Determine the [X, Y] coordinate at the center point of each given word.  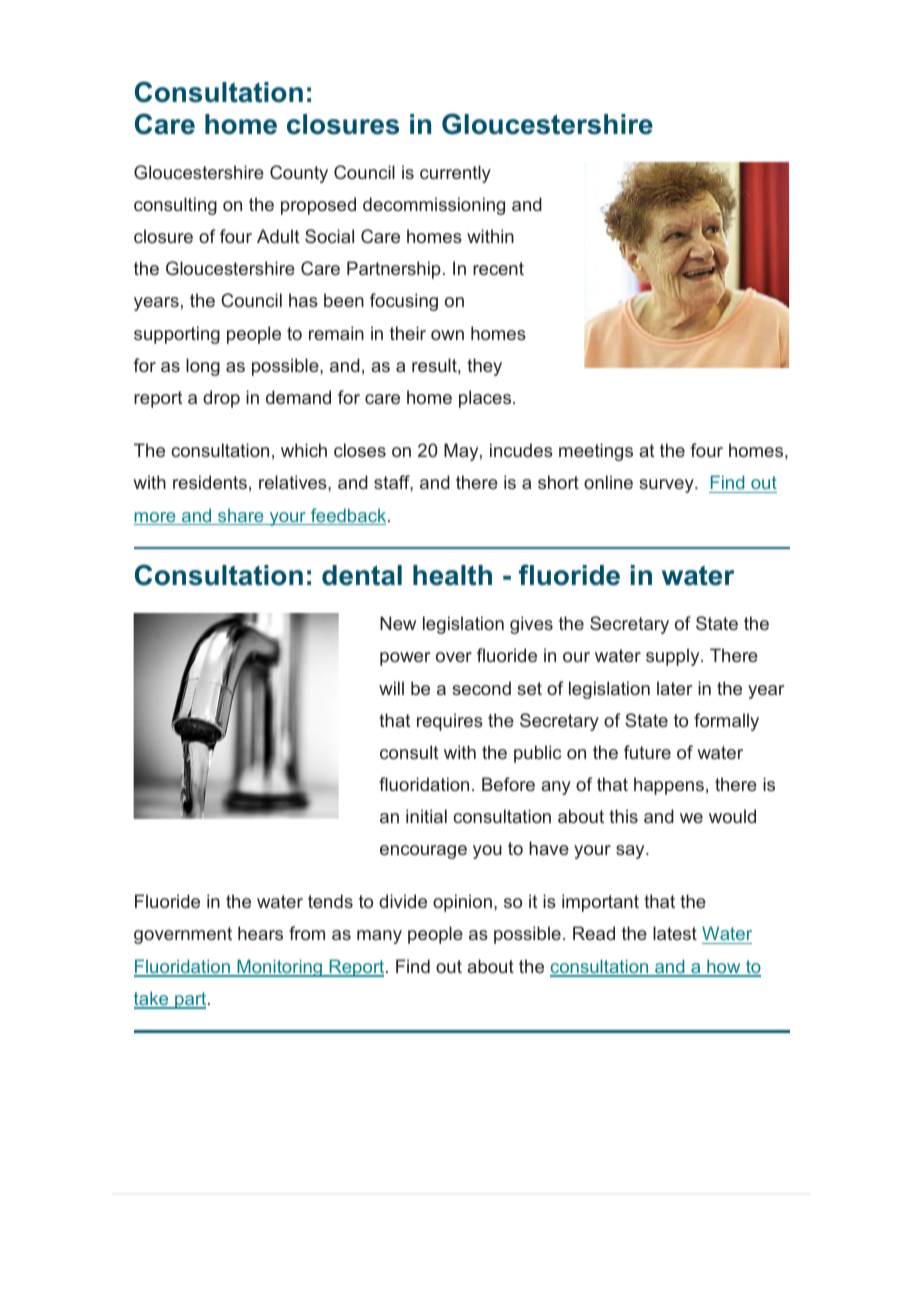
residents [210, 482]
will [391, 688]
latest [675, 933]
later [674, 688]
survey [667, 486]
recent [498, 268]
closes [360, 450]
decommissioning [434, 206]
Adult [278, 236]
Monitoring [279, 968]
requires [450, 722]
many [379, 937]
